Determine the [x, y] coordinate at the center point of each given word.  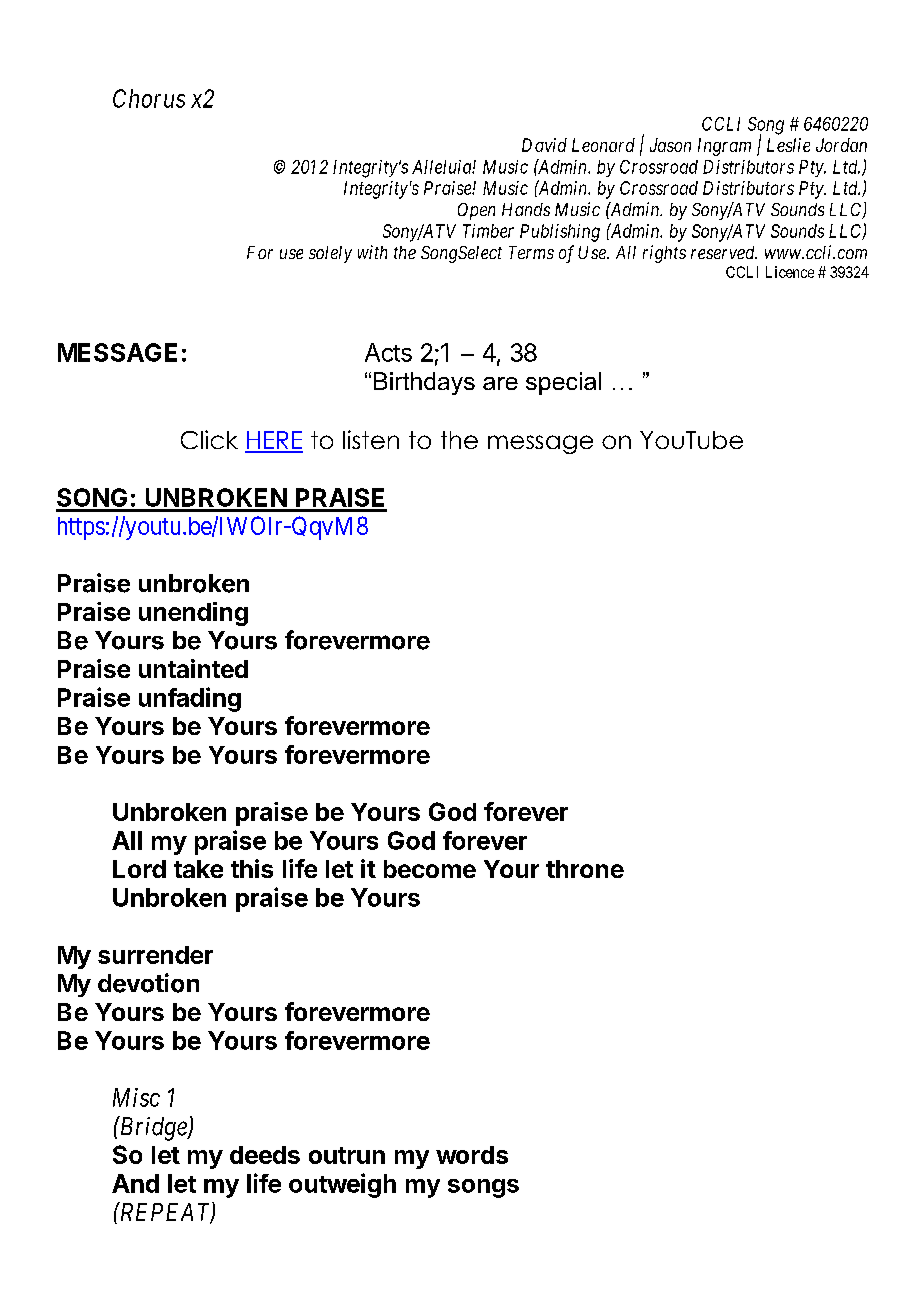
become [430, 869]
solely [330, 254]
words [472, 1155]
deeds [265, 1155]
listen [371, 439]
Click [209, 439]
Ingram [724, 147]
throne [585, 869]
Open [476, 211]
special [563, 383]
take [198, 869]
